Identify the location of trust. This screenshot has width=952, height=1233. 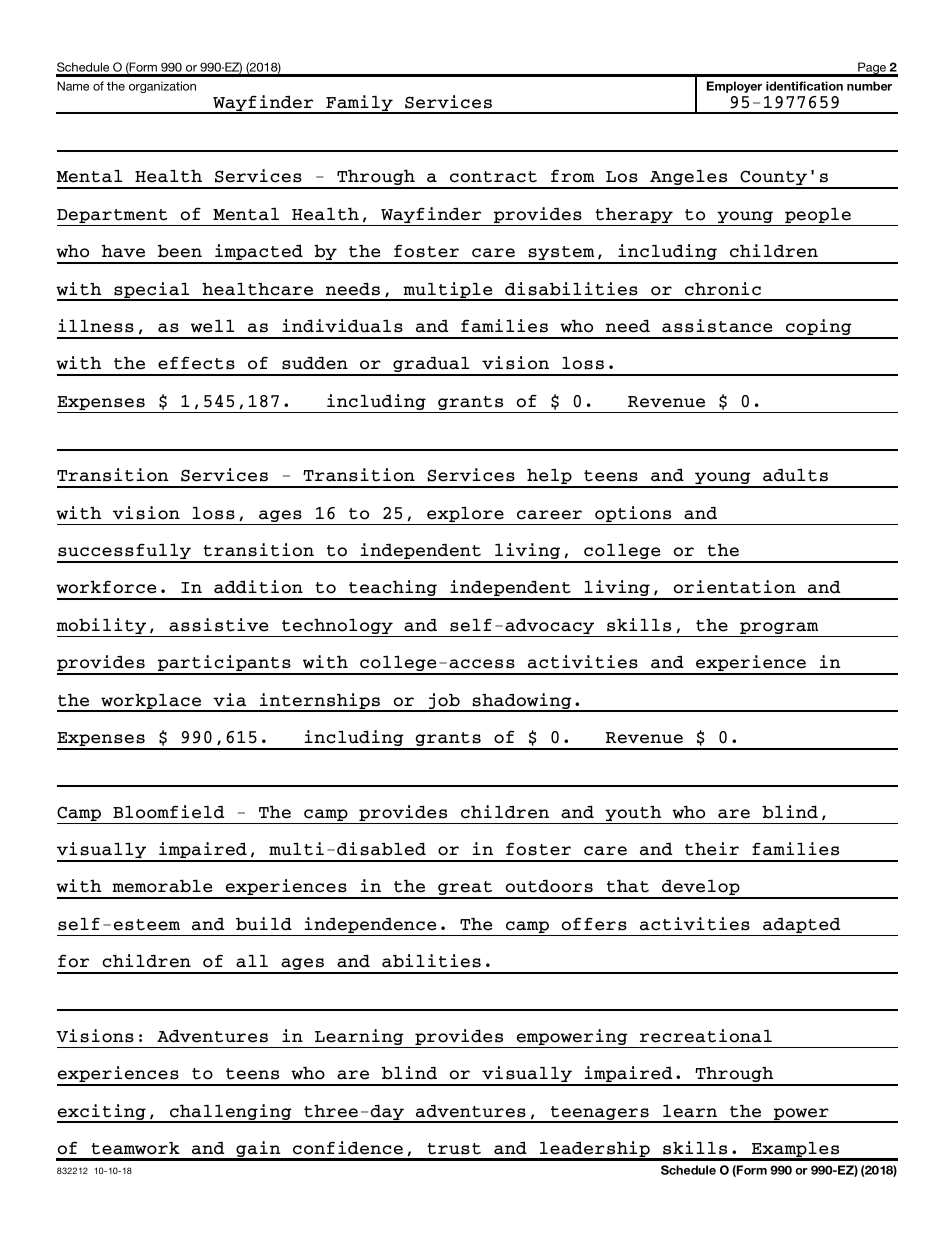
(454, 1149).
